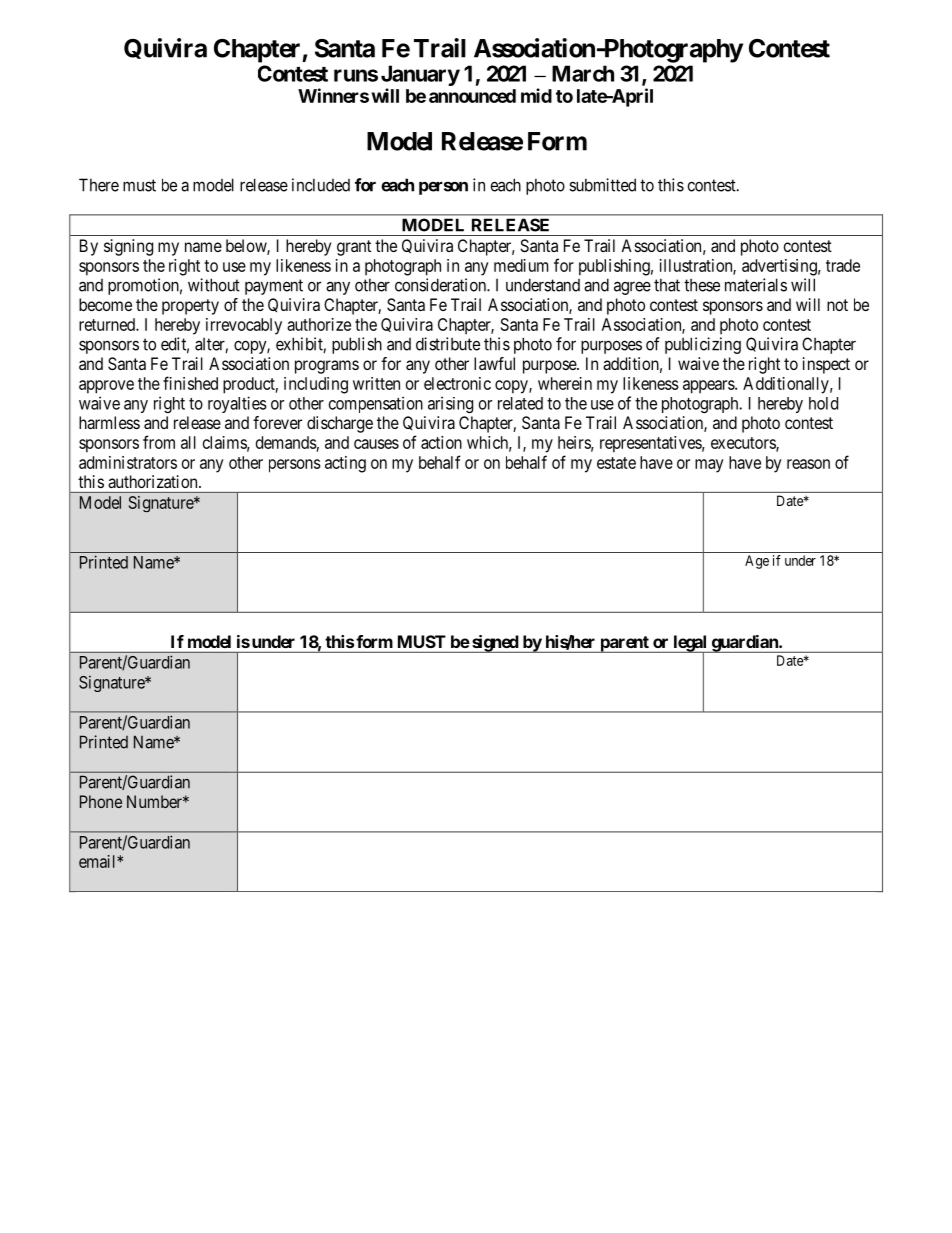  I want to click on March, so click(583, 73).
